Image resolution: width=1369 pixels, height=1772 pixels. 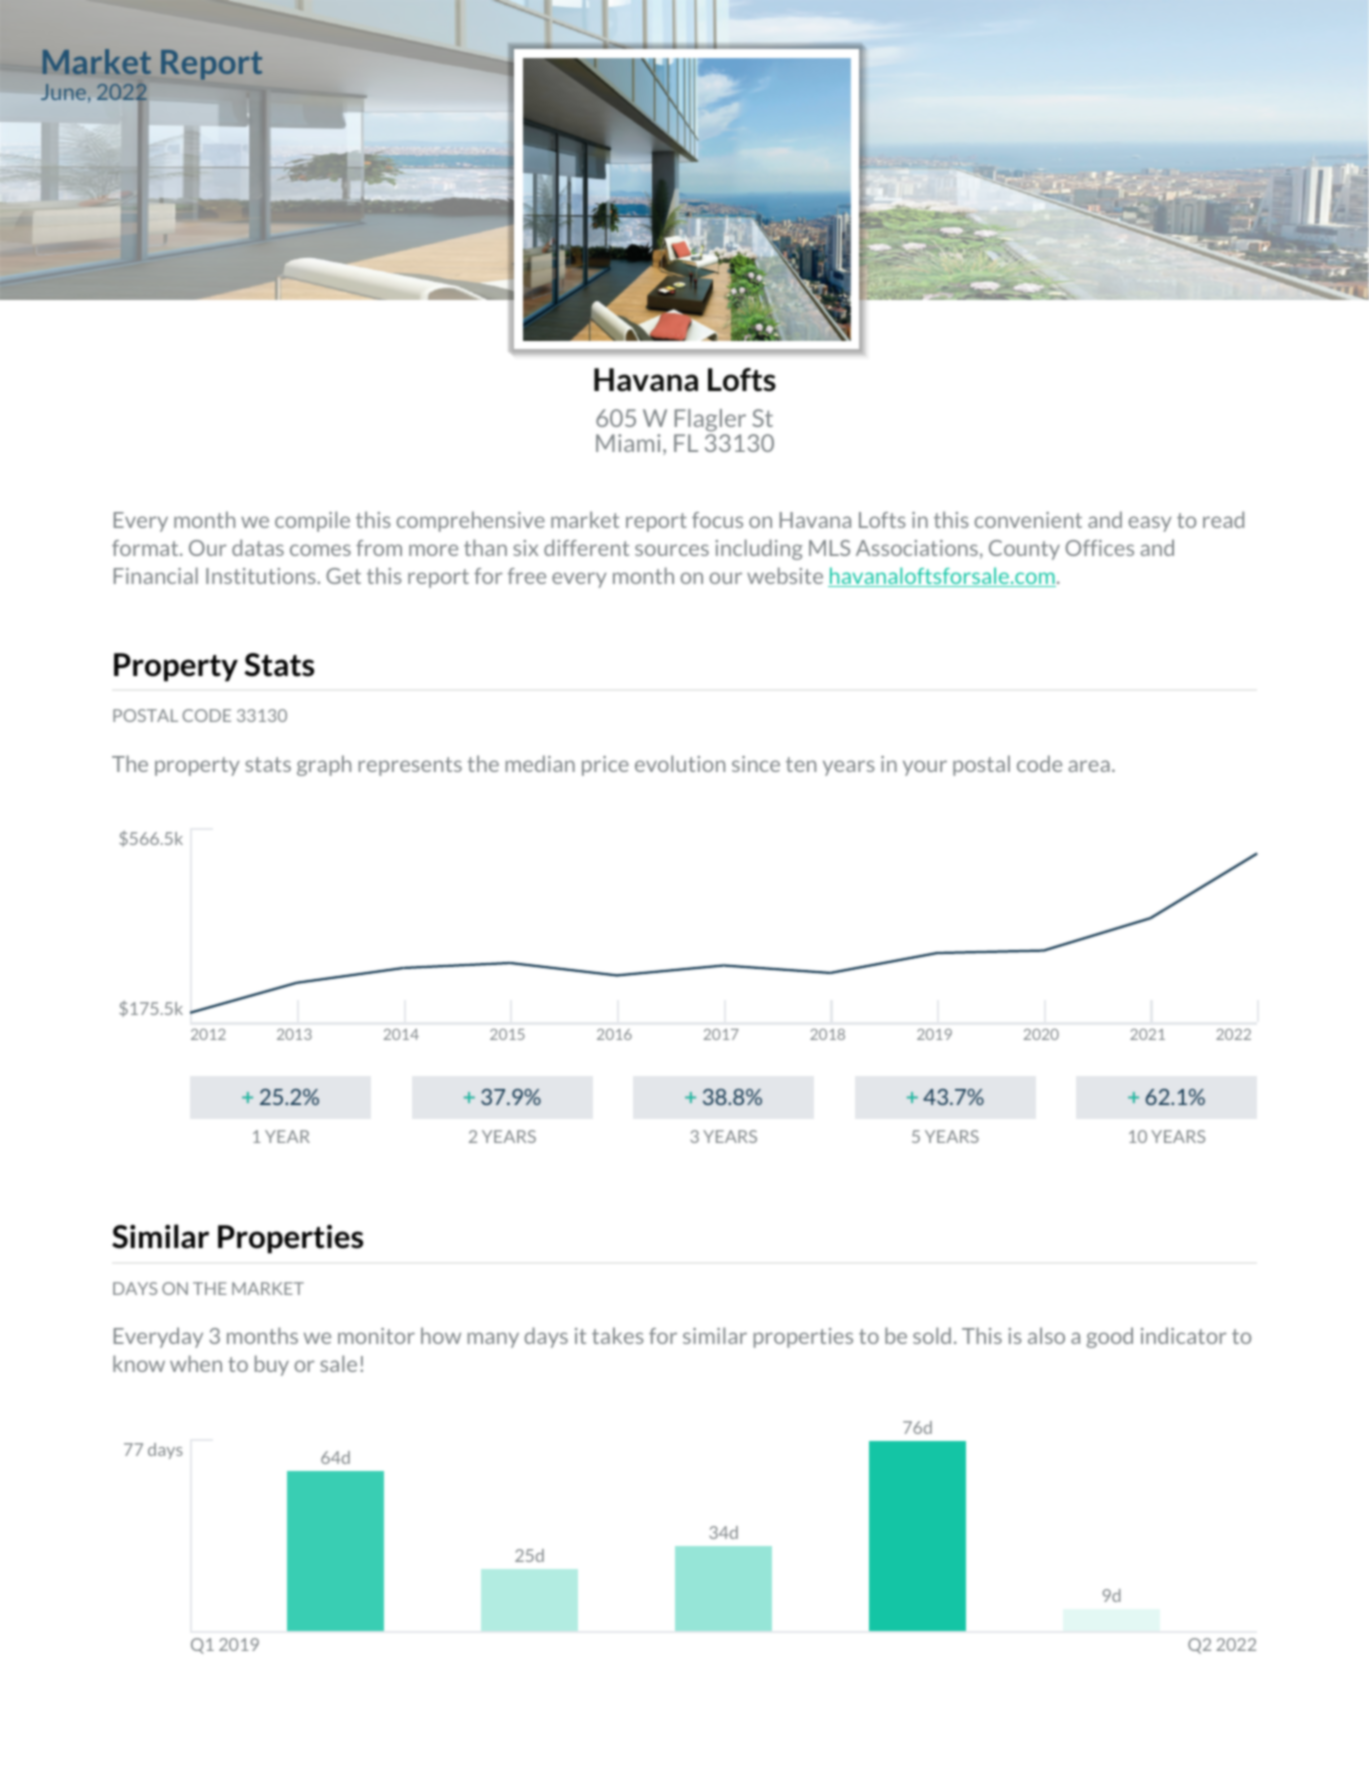 What do you see at coordinates (324, 765) in the document?
I see `graph` at bounding box center [324, 765].
